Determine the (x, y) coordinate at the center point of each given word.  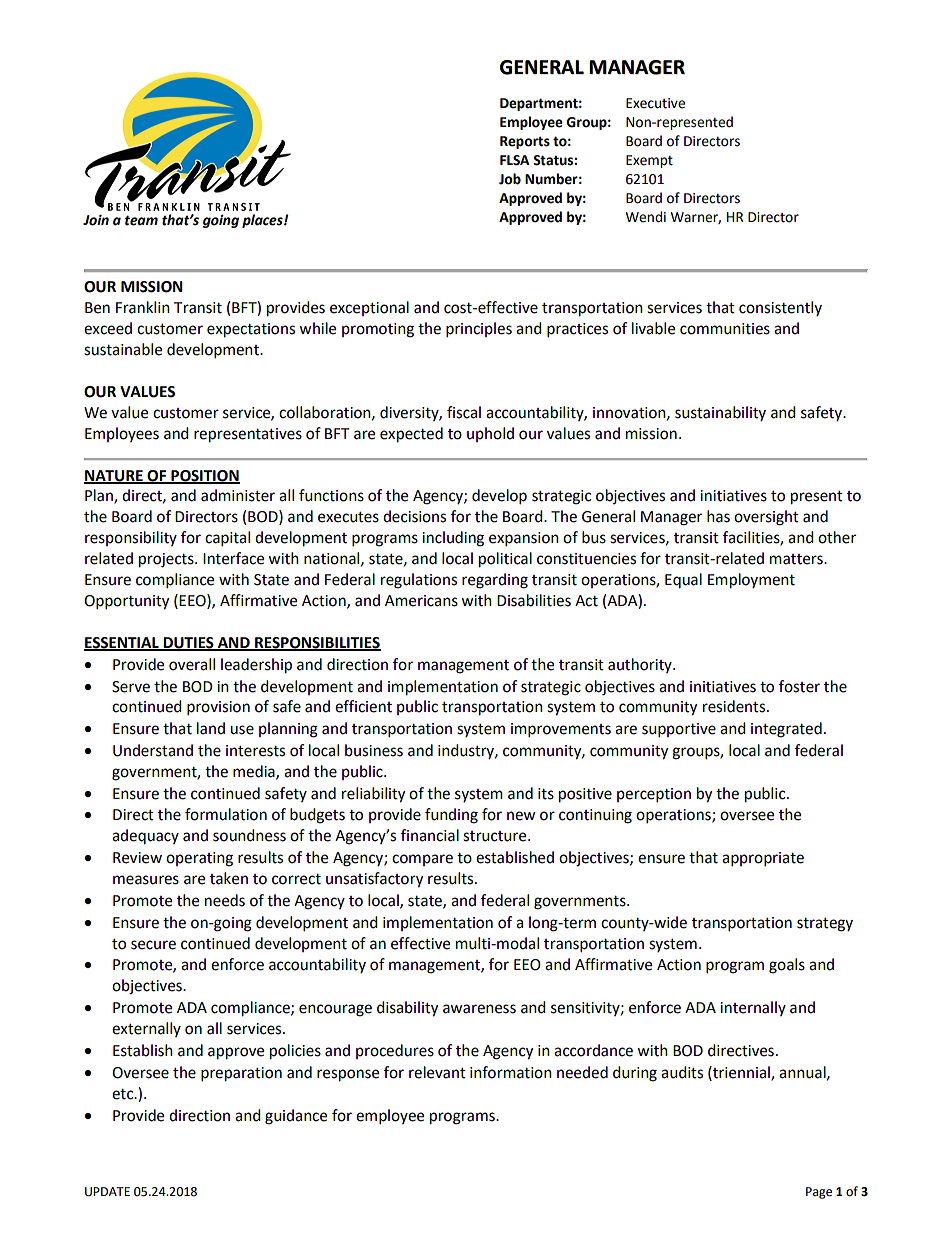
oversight (766, 518)
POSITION (204, 476)
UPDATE (107, 1192)
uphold (490, 434)
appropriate (763, 859)
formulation (226, 814)
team (141, 220)
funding (451, 816)
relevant (437, 1072)
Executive (655, 103)
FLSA (515, 160)
